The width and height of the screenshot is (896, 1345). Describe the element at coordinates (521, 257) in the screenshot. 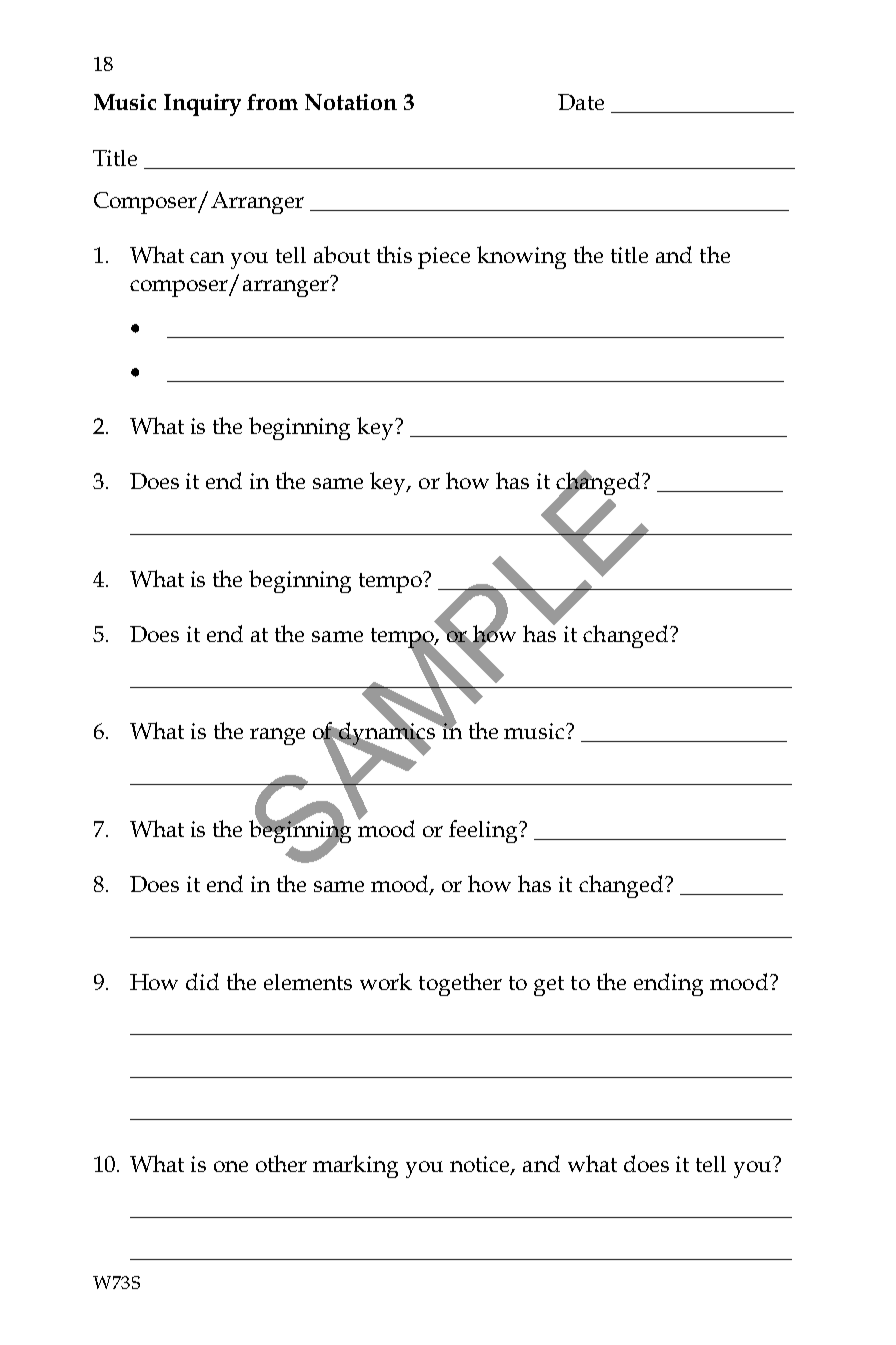

I see `knowing` at that location.
